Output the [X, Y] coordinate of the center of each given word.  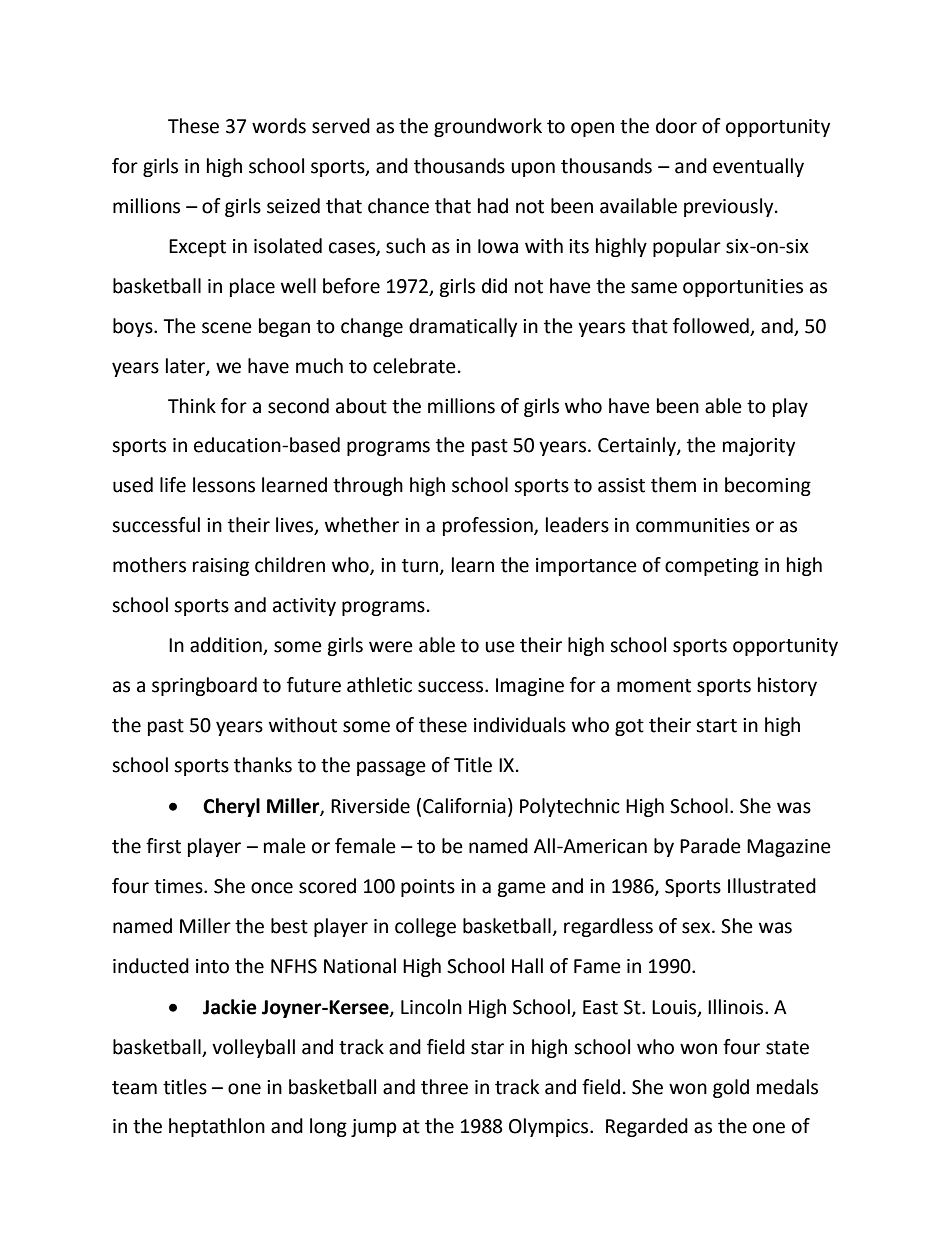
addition [227, 646]
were [391, 647]
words [279, 126]
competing [712, 567]
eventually [758, 167]
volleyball [253, 1048]
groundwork [488, 127]
